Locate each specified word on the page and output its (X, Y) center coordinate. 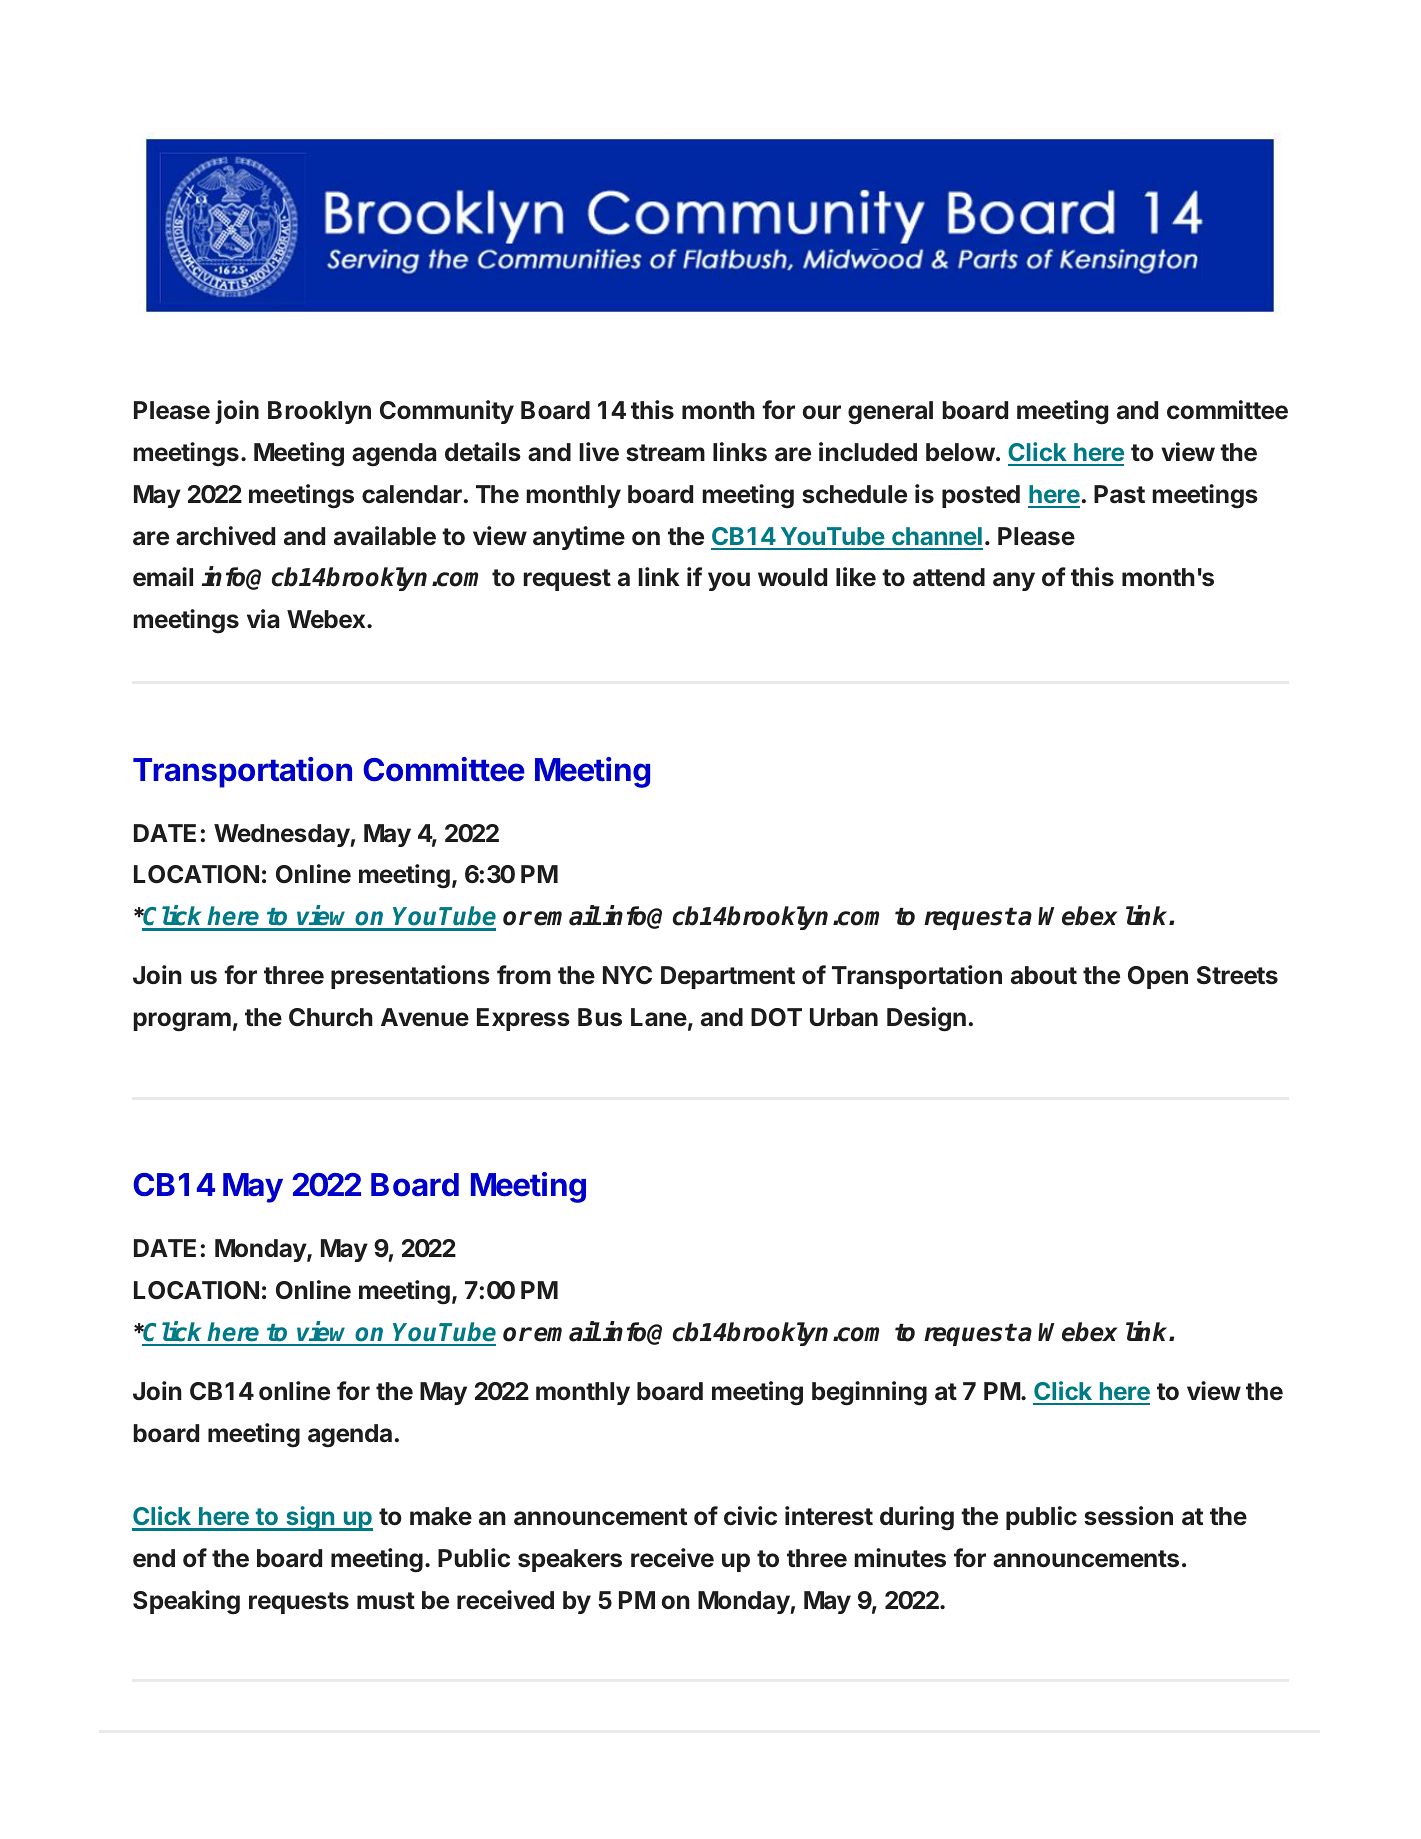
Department (728, 977)
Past (1119, 494)
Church (331, 1017)
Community (447, 412)
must (386, 1601)
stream (665, 453)
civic (750, 1516)
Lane (659, 1017)
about (1044, 975)
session (1128, 1516)
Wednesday (282, 835)
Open (1158, 977)
